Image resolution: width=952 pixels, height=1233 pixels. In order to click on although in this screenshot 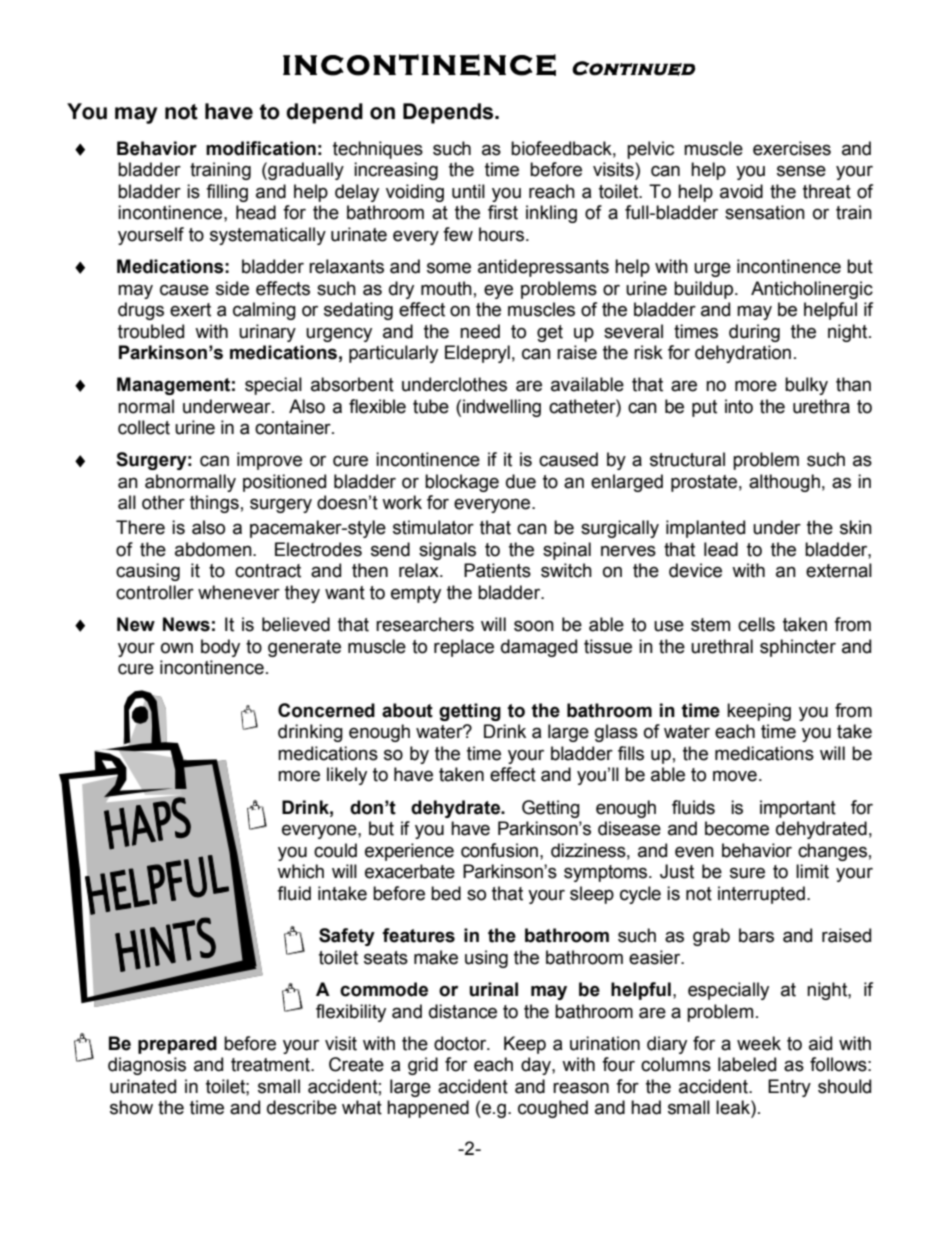, I will do `click(784, 483)`.
